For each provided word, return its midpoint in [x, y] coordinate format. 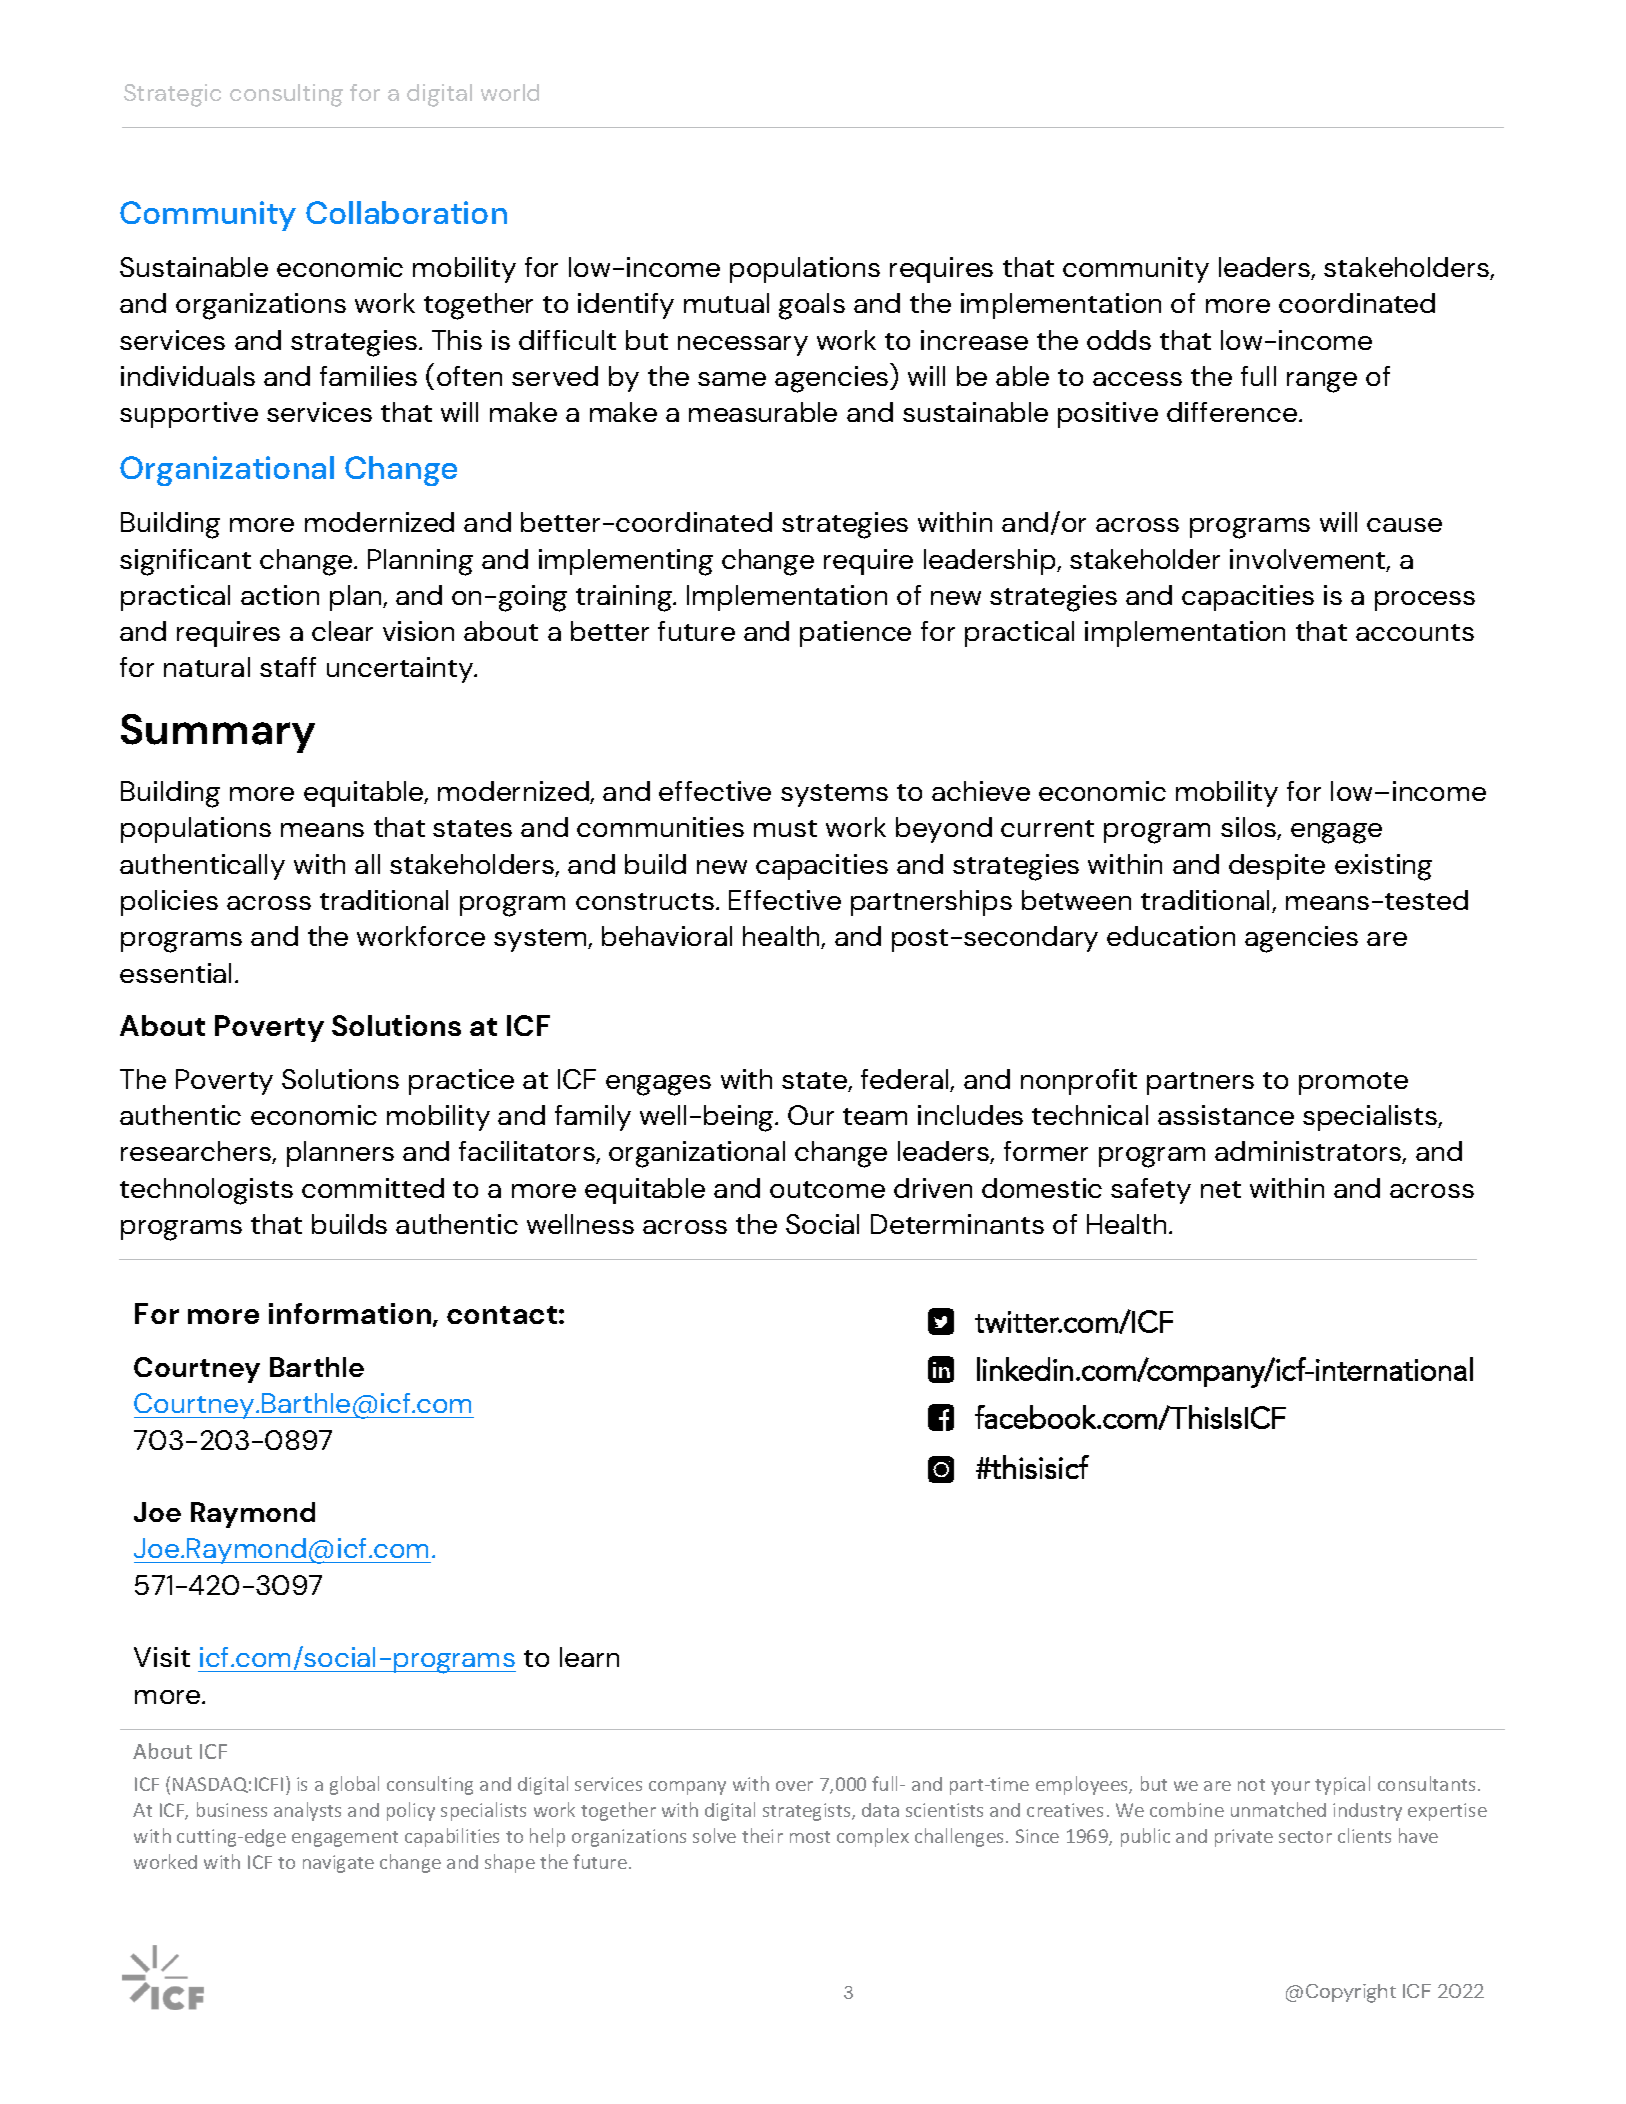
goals [812, 306]
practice [461, 1082]
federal [906, 1080]
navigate [338, 1864]
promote [1353, 1083]
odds [1119, 340]
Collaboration [406, 212]
